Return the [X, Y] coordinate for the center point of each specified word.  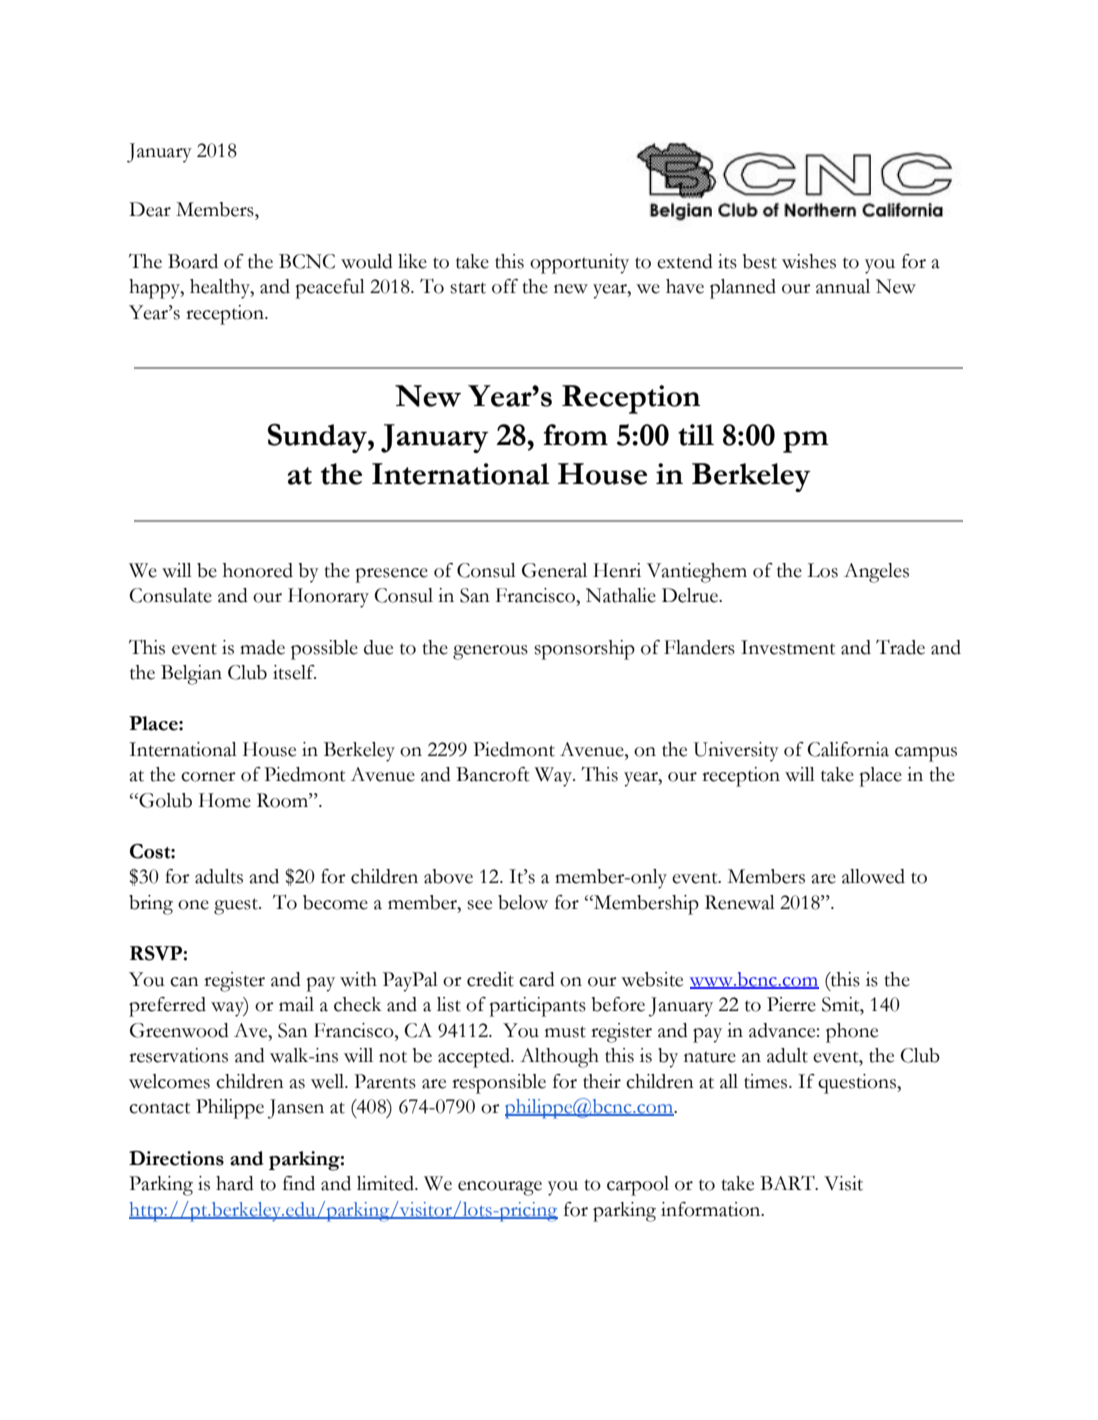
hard [235, 1183]
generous [490, 652]
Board [193, 261]
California [848, 749]
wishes [809, 261]
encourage [500, 1188]
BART [788, 1182]
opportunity [579, 264]
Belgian [191, 675]
